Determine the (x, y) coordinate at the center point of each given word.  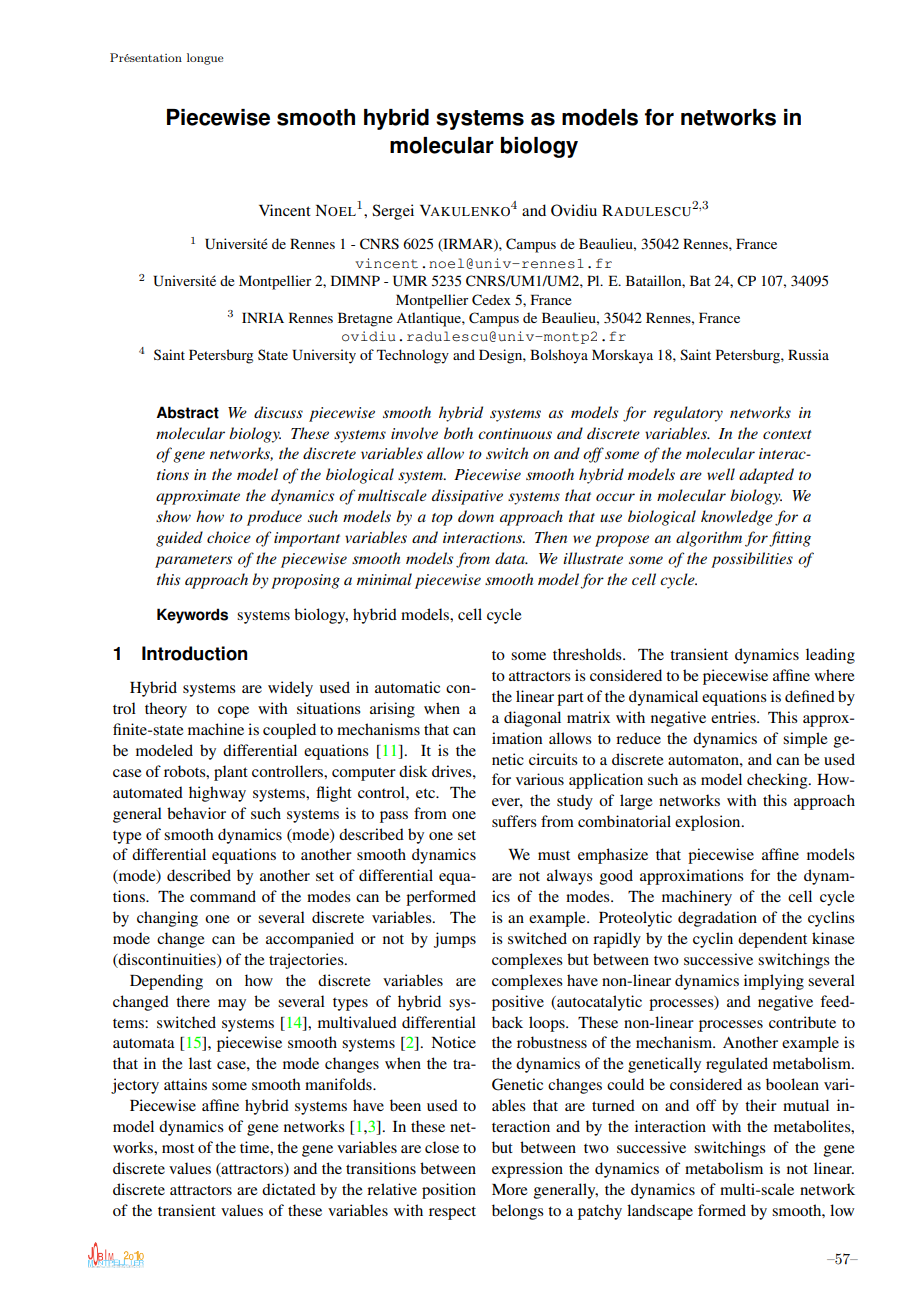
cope (233, 712)
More (510, 1189)
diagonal (532, 719)
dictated (289, 1189)
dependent (772, 940)
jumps (455, 940)
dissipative (467, 497)
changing (167, 919)
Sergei (393, 212)
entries (734, 717)
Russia (808, 354)
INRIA (263, 317)
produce (274, 518)
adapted (766, 476)
